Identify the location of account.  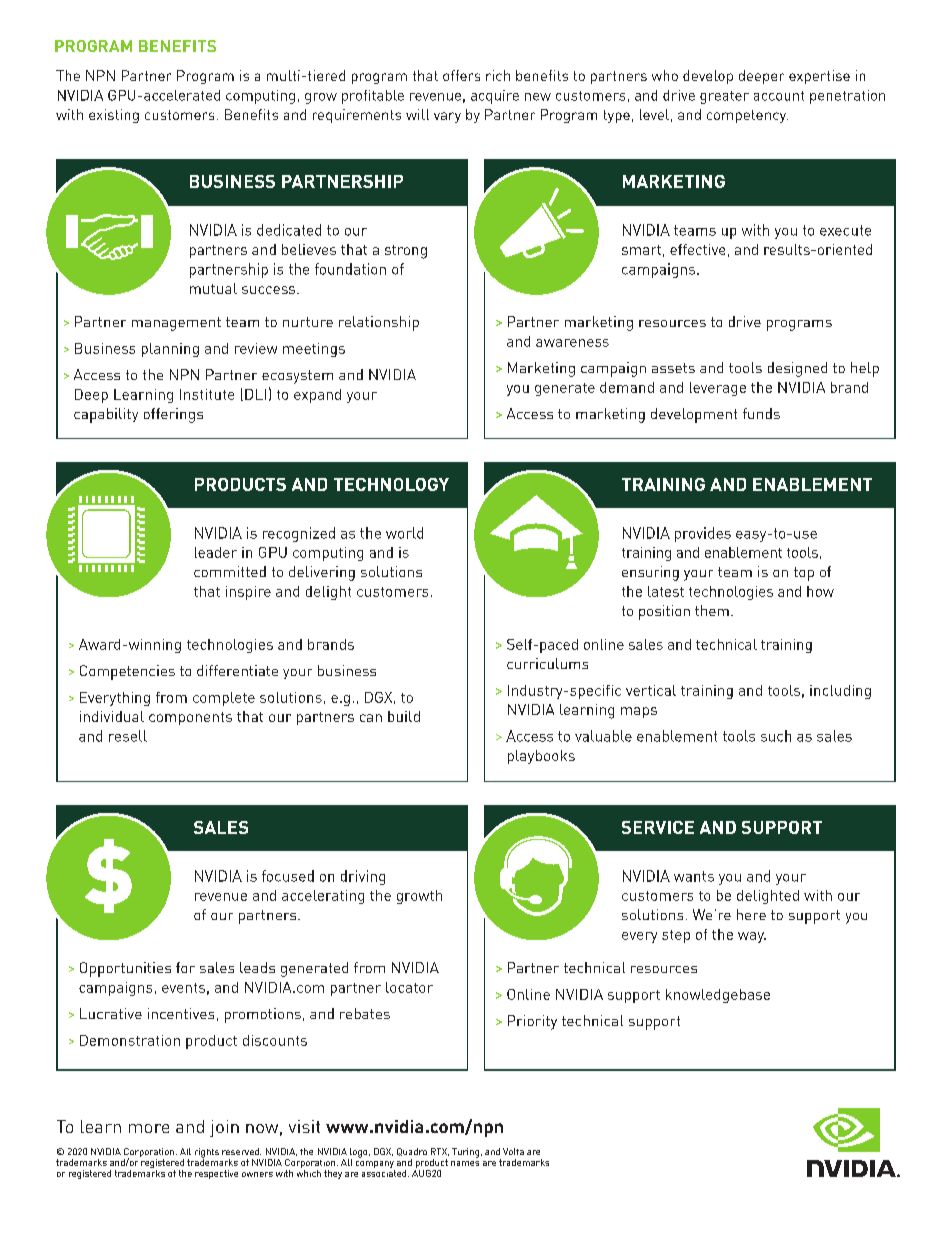
(779, 96).
